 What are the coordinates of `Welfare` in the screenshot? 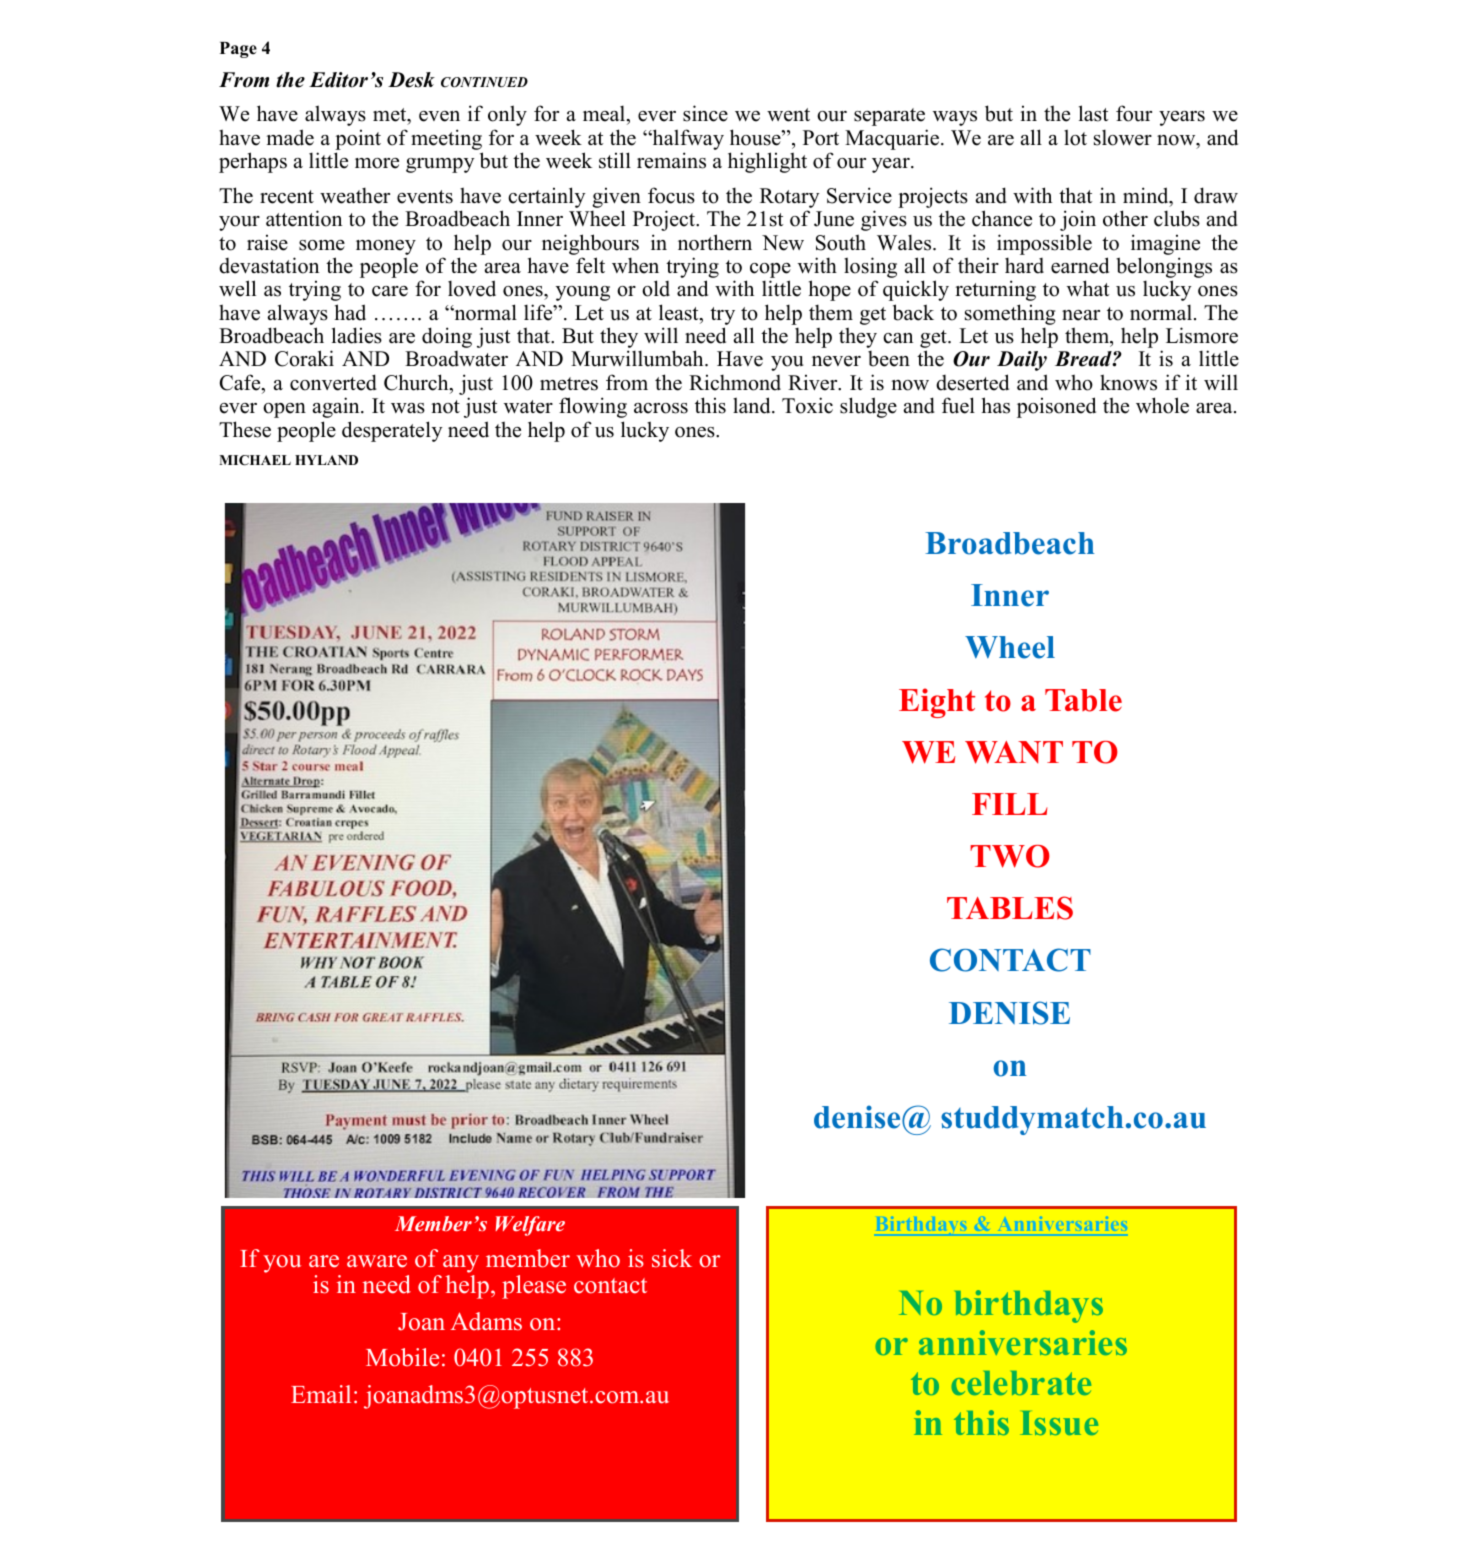 It's located at (530, 1226).
